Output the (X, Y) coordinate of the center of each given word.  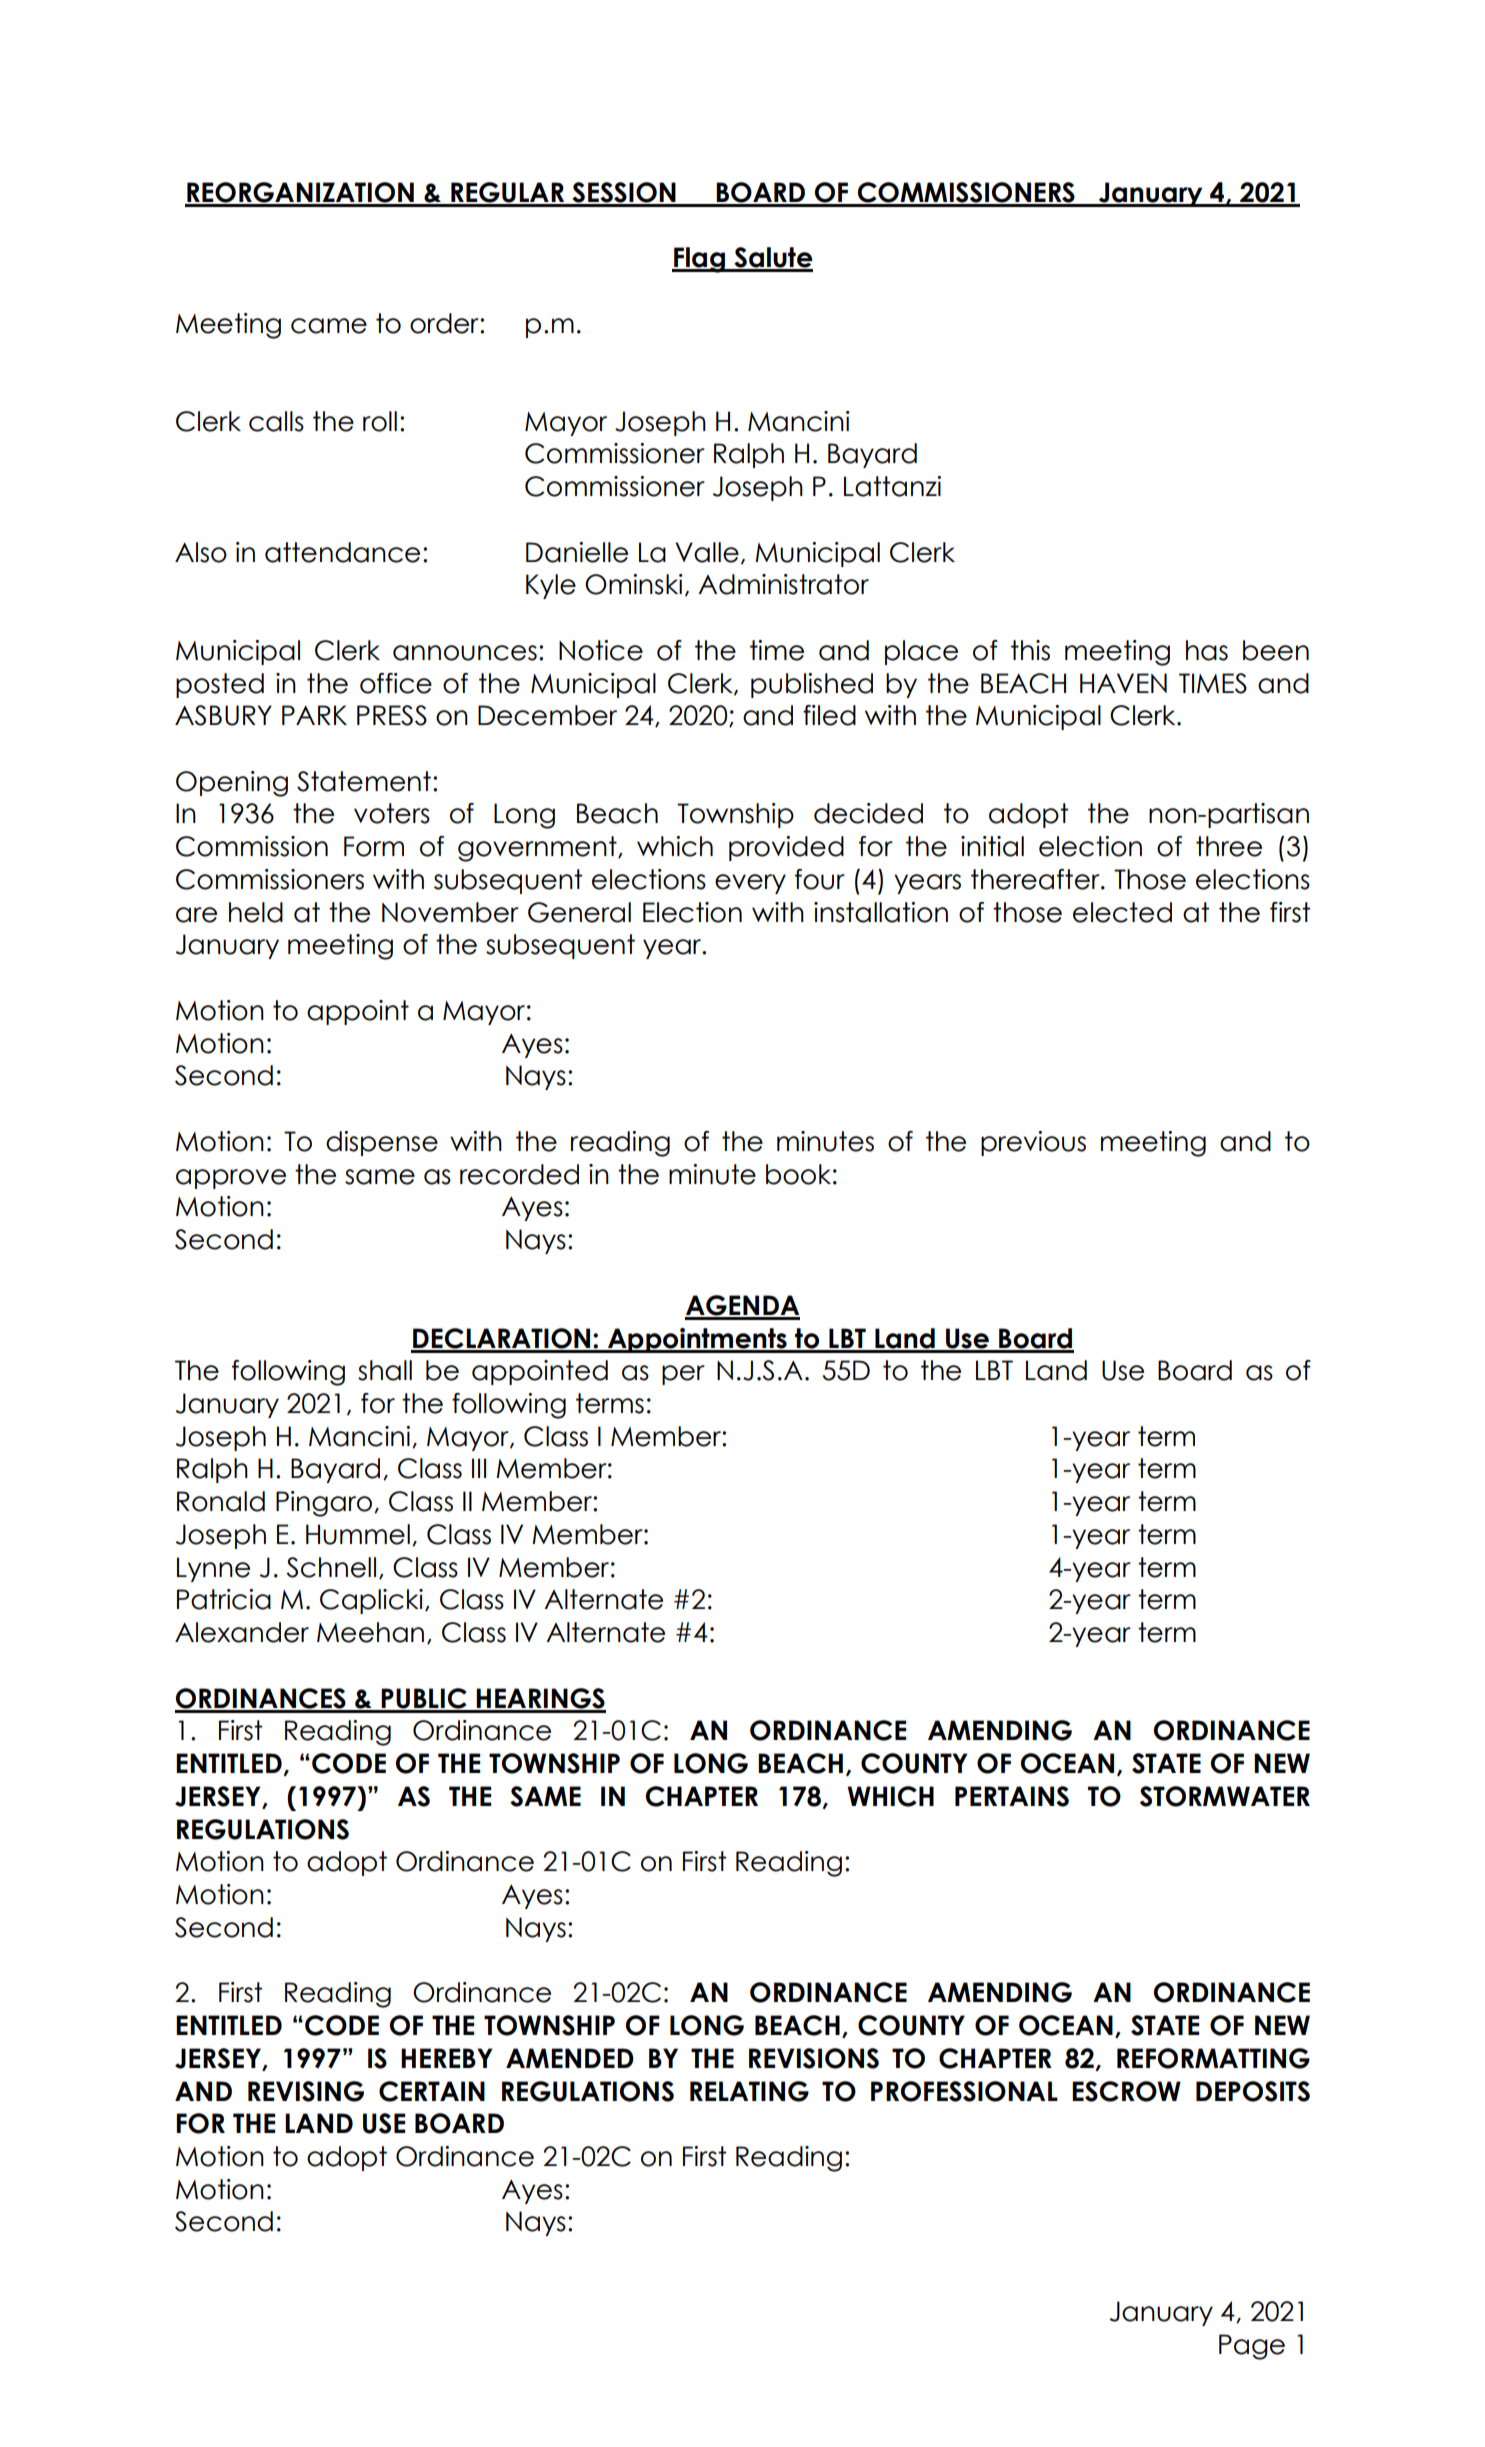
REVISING (306, 2091)
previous (1033, 1143)
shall (385, 1370)
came (329, 326)
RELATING (749, 2091)
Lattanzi (892, 486)
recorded (519, 1174)
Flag (699, 260)
